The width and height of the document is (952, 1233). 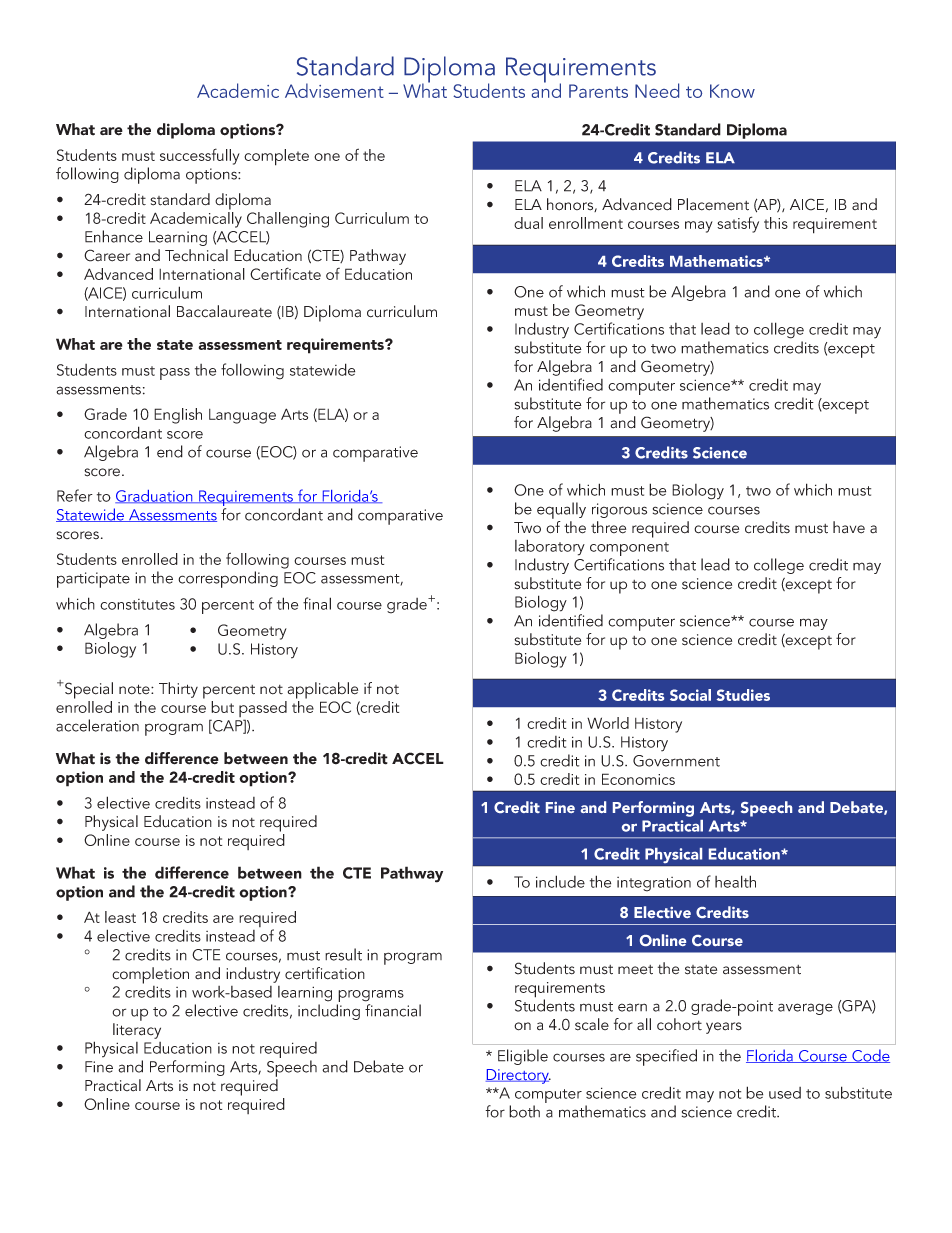 What do you see at coordinates (137, 1031) in the document?
I see `literacy` at bounding box center [137, 1031].
